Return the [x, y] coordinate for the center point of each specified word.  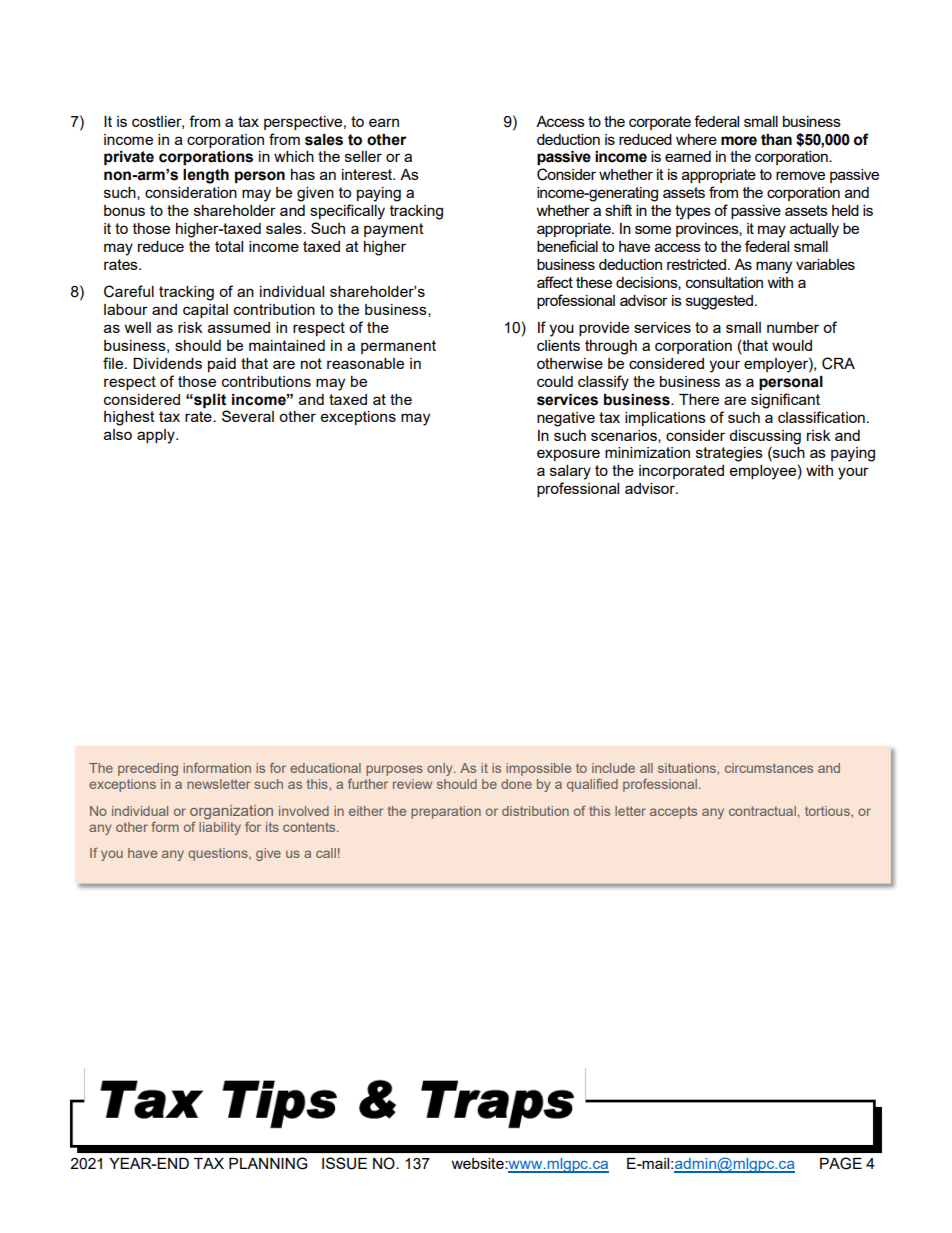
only [441, 769]
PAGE [841, 1163]
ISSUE [344, 1163]
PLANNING [268, 1163]
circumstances [769, 768]
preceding [148, 769]
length [206, 176]
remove [800, 175]
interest [368, 174]
